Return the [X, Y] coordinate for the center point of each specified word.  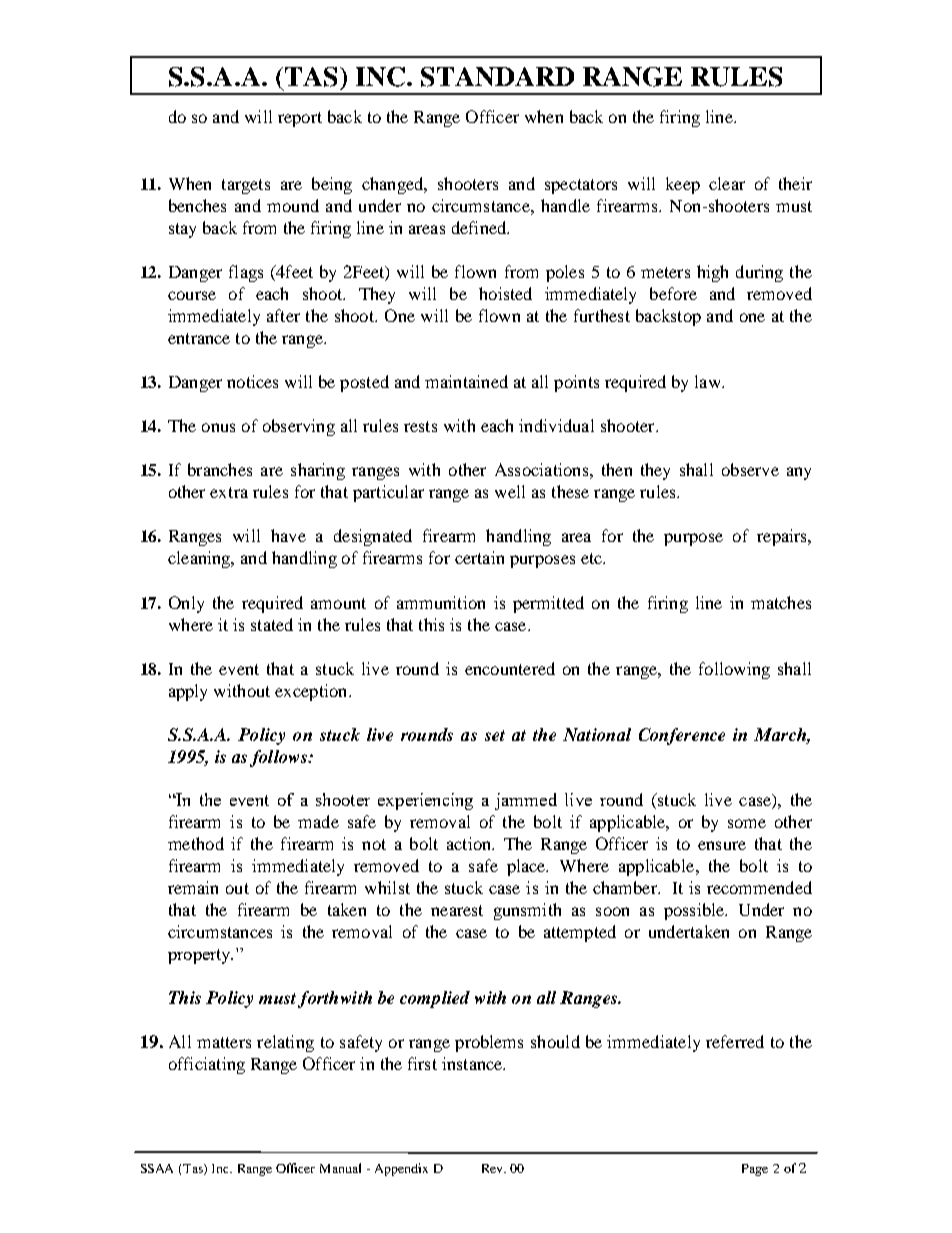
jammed [526, 801]
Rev [494, 1168]
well [510, 491]
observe [750, 469]
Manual [340, 1168]
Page [755, 1170]
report [300, 119]
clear [727, 183]
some [747, 823]
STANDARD [497, 77]
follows [279, 758]
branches [220, 469]
